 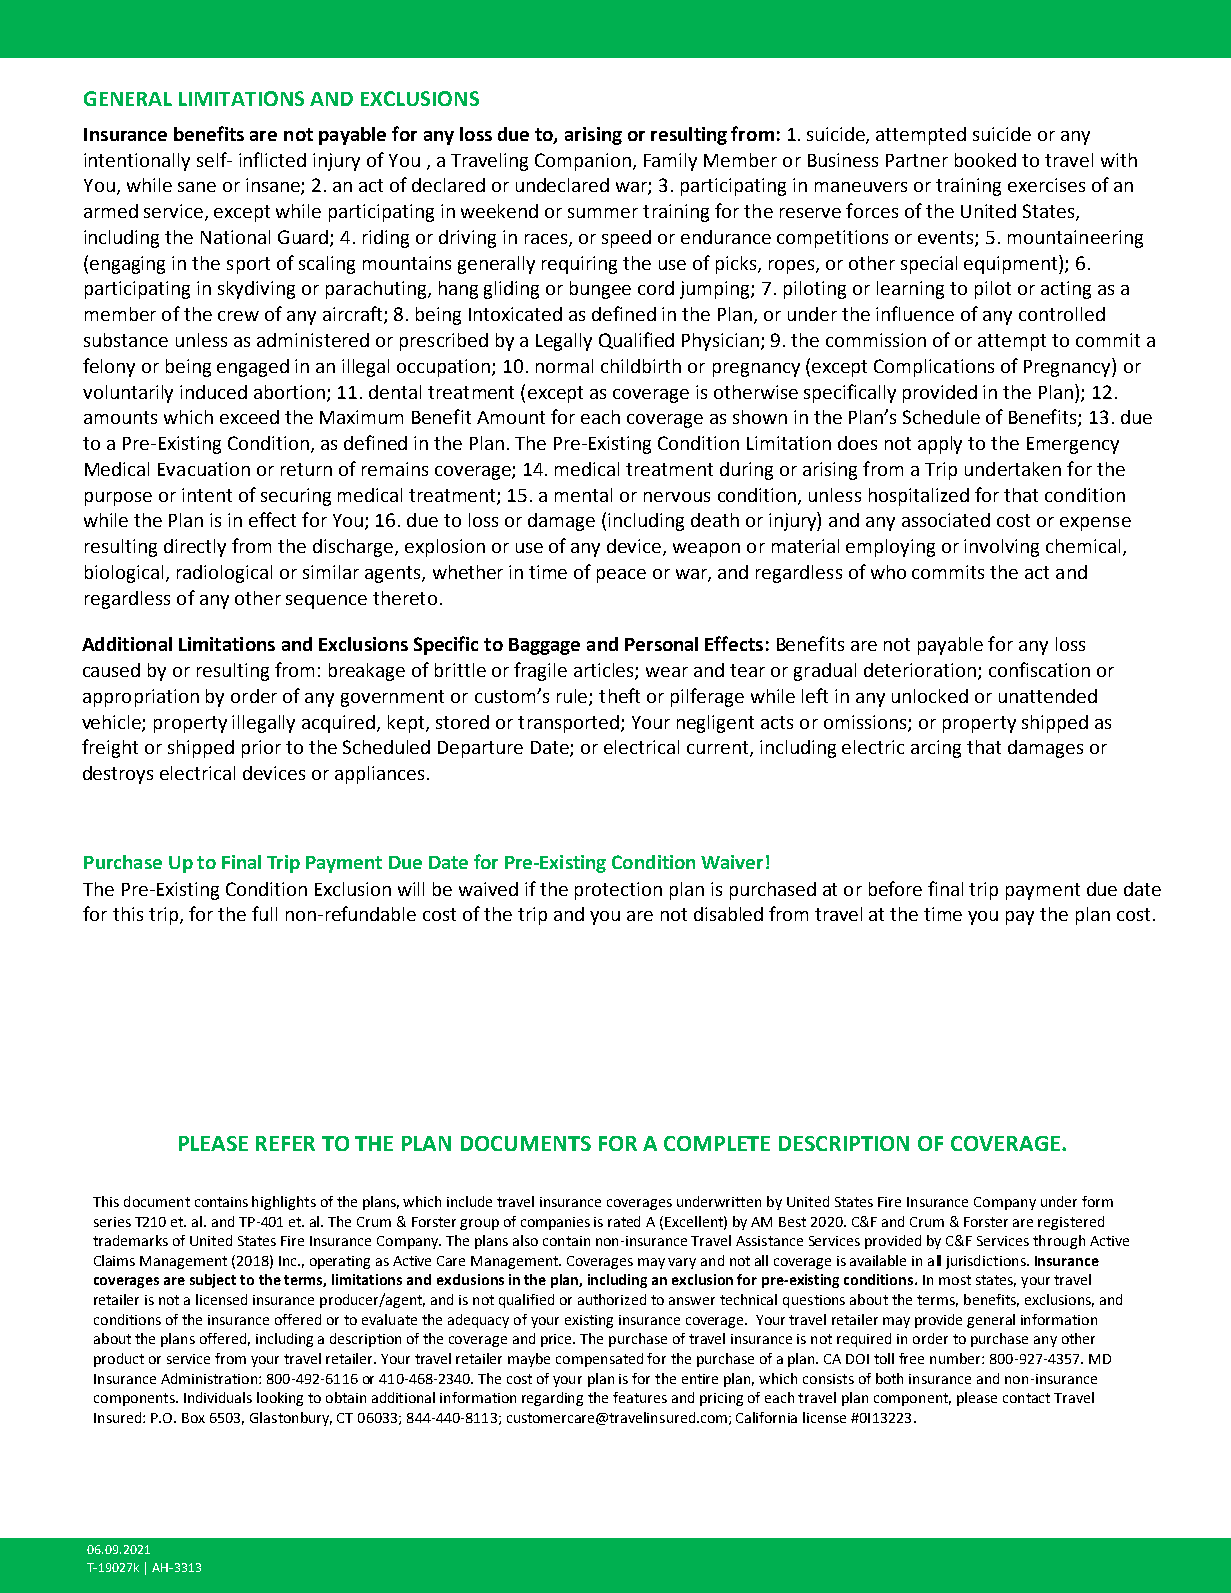 I want to click on REFER, so click(x=285, y=1143).
